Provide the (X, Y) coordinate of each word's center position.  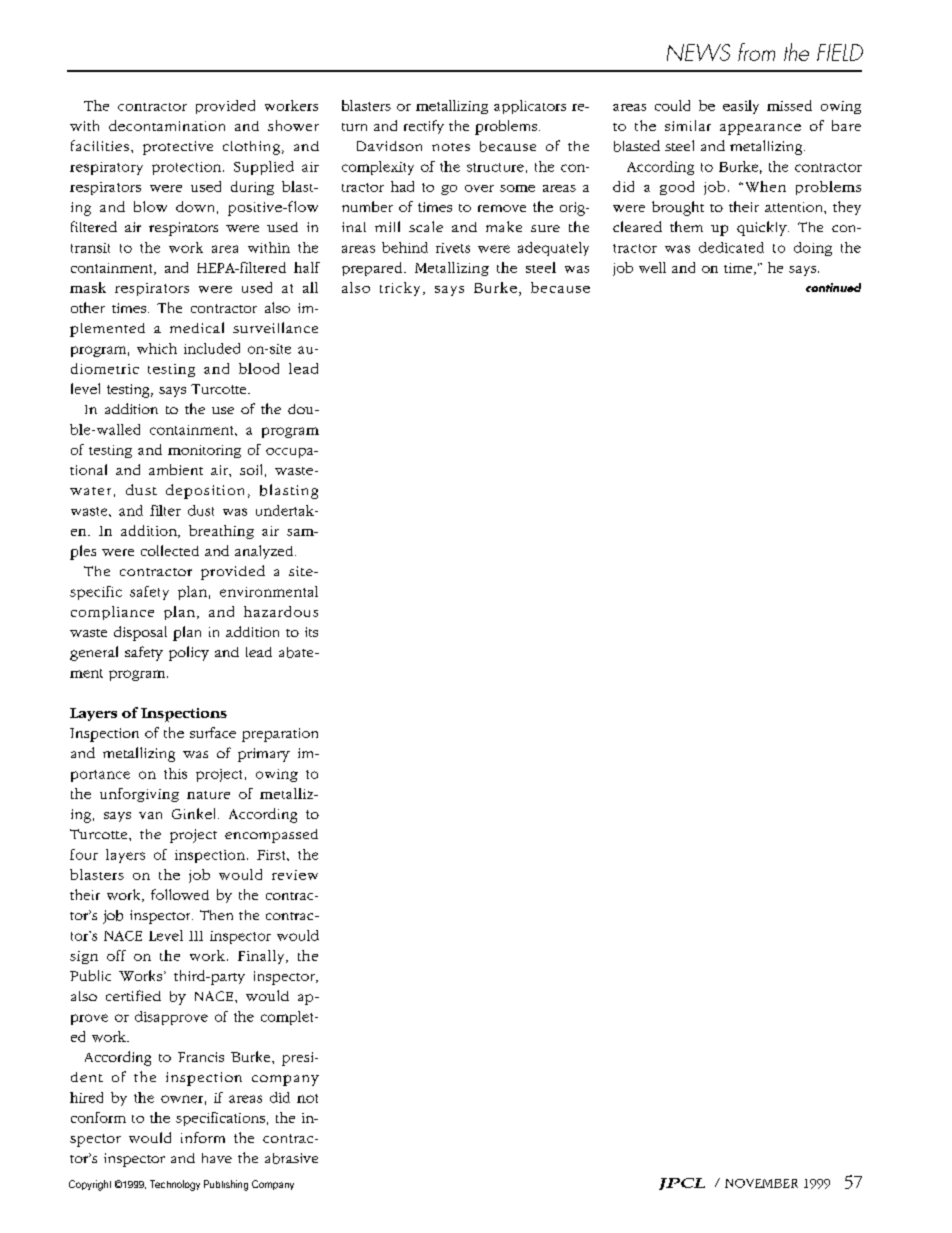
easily (741, 107)
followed (180, 894)
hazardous (281, 611)
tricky (400, 289)
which (157, 348)
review (295, 875)
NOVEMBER (761, 1183)
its (311, 632)
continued (833, 287)
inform (203, 1137)
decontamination (167, 125)
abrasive (291, 1158)
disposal (140, 633)
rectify (424, 127)
